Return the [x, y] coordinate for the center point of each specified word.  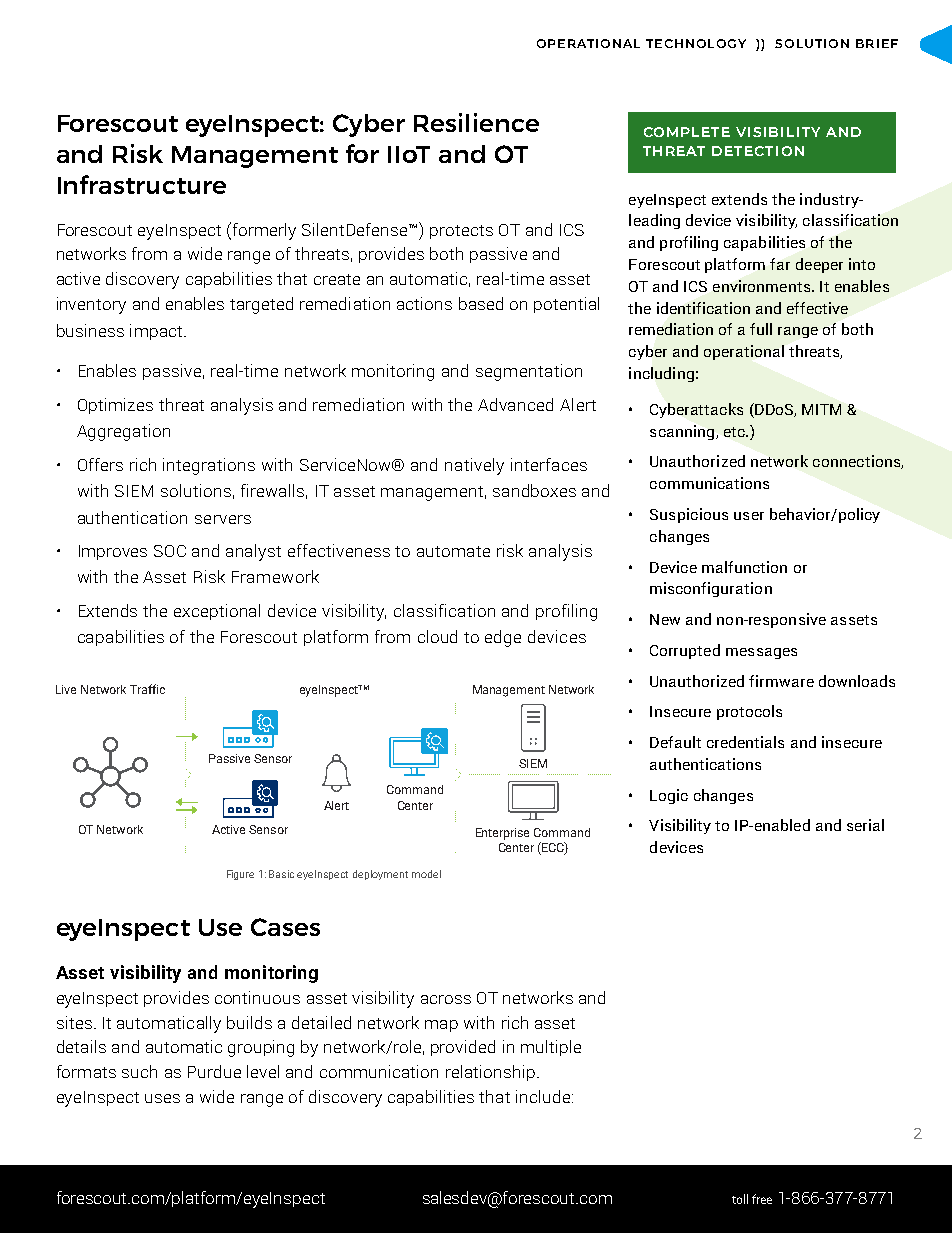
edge [503, 638]
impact [157, 332]
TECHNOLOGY [696, 43]
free [762, 1199]
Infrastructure [142, 184]
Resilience [476, 122]
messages [761, 653]
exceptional [217, 612]
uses [162, 1098]
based [481, 303]
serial [865, 825]
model [426, 874]
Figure [240, 875]
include [544, 1096]
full [761, 329]
